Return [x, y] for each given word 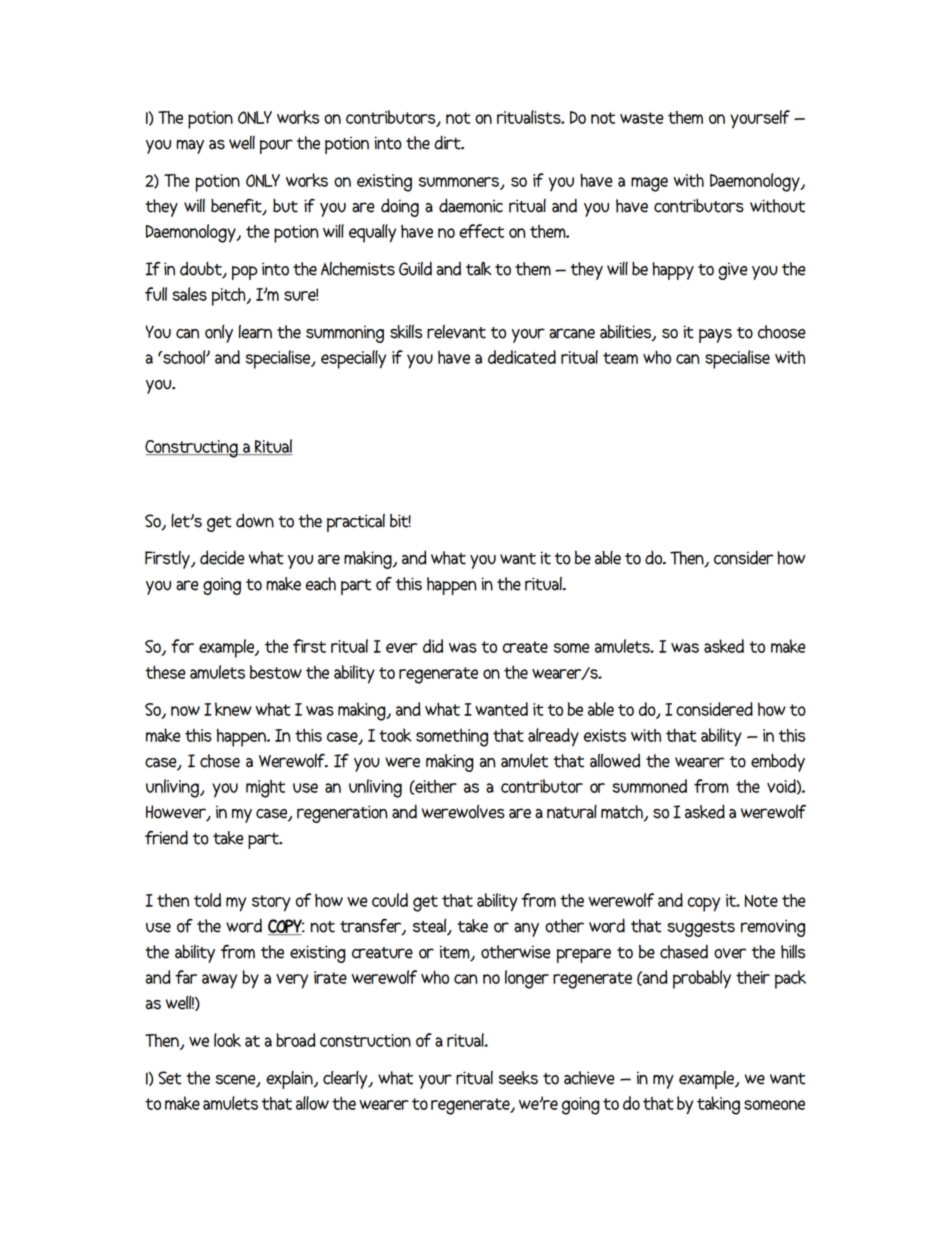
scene [237, 1081]
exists [605, 735]
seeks [518, 1078]
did [433, 646]
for [182, 646]
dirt [448, 142]
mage [649, 184]
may [190, 147]
